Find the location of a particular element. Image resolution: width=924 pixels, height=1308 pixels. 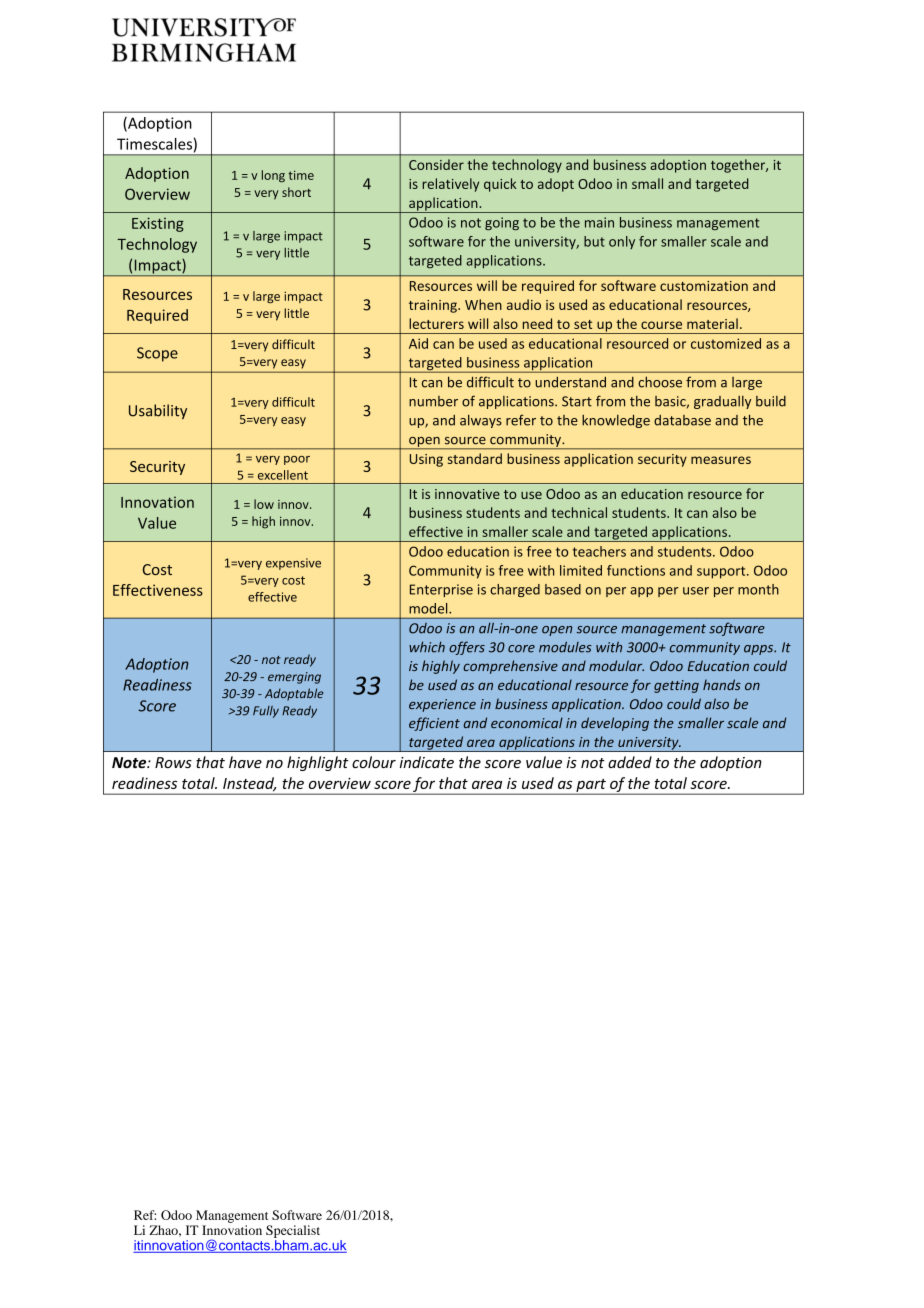

long is located at coordinates (273, 176).
